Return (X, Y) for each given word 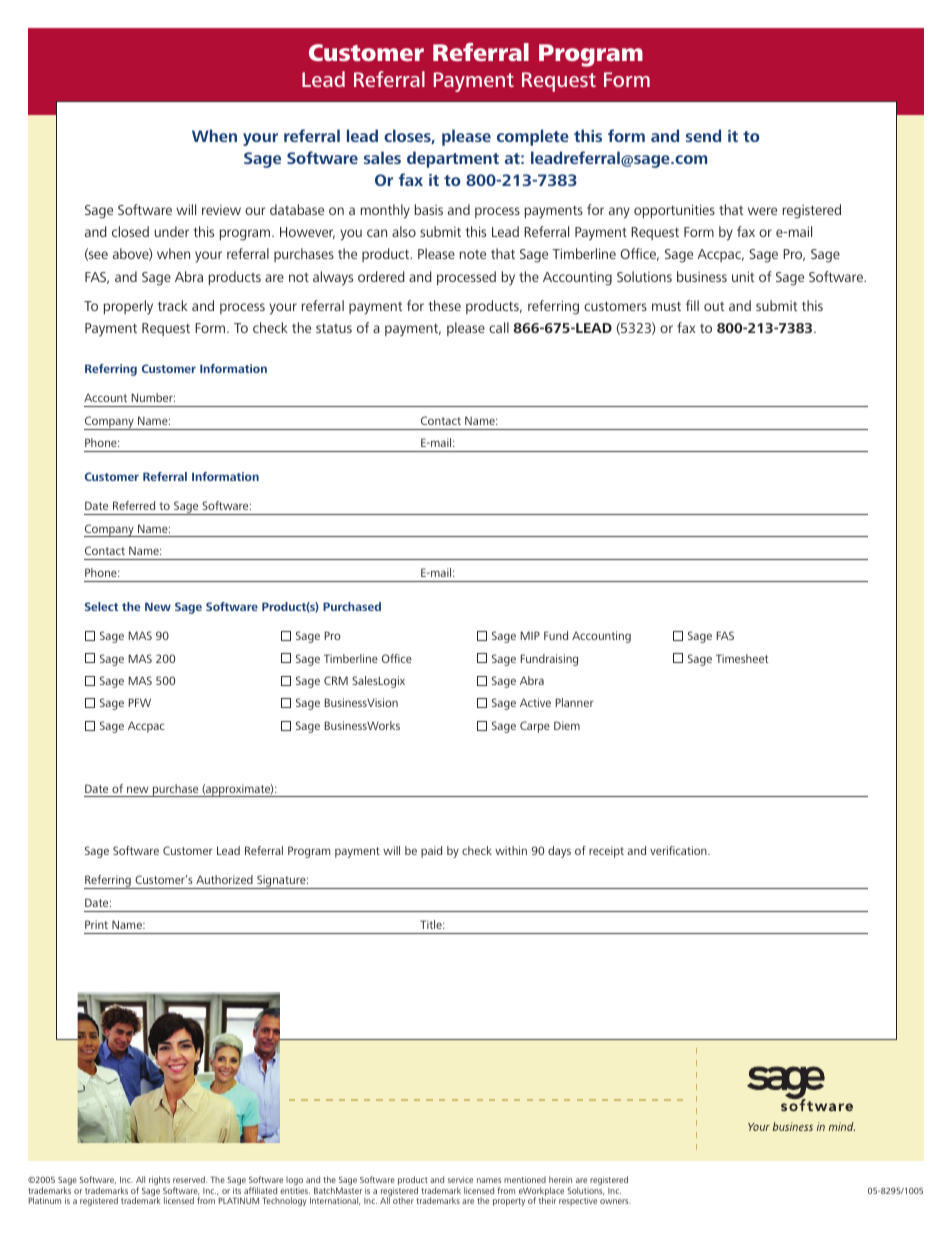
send (703, 135)
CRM (336, 680)
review (221, 210)
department (453, 159)
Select (101, 606)
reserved (190, 1179)
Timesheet (742, 658)
